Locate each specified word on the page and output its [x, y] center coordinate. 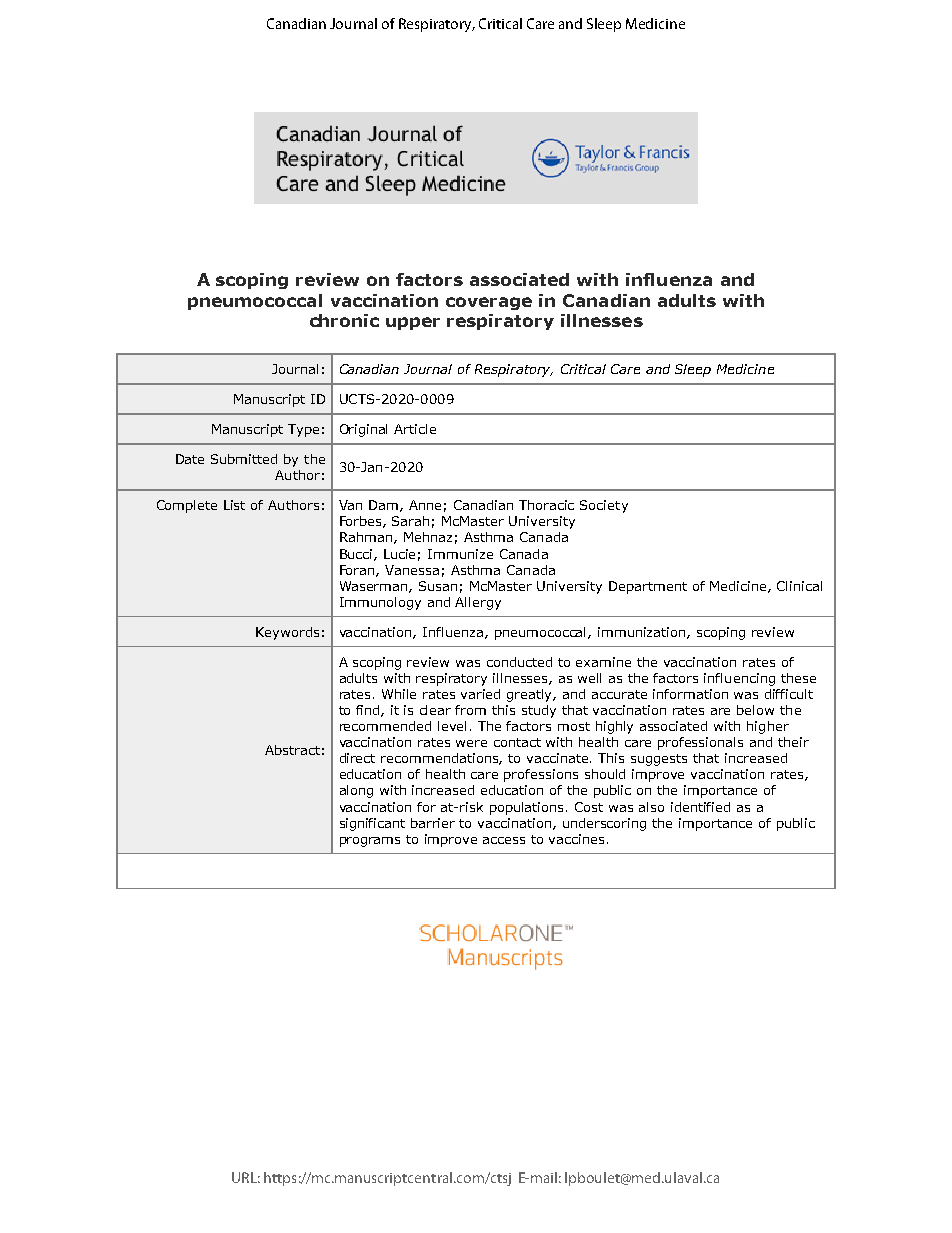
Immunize [460, 554]
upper [413, 323]
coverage [489, 303]
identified [700, 807]
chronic [344, 320]
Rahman [367, 538]
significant [372, 824]
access [504, 840]
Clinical [799, 586]
